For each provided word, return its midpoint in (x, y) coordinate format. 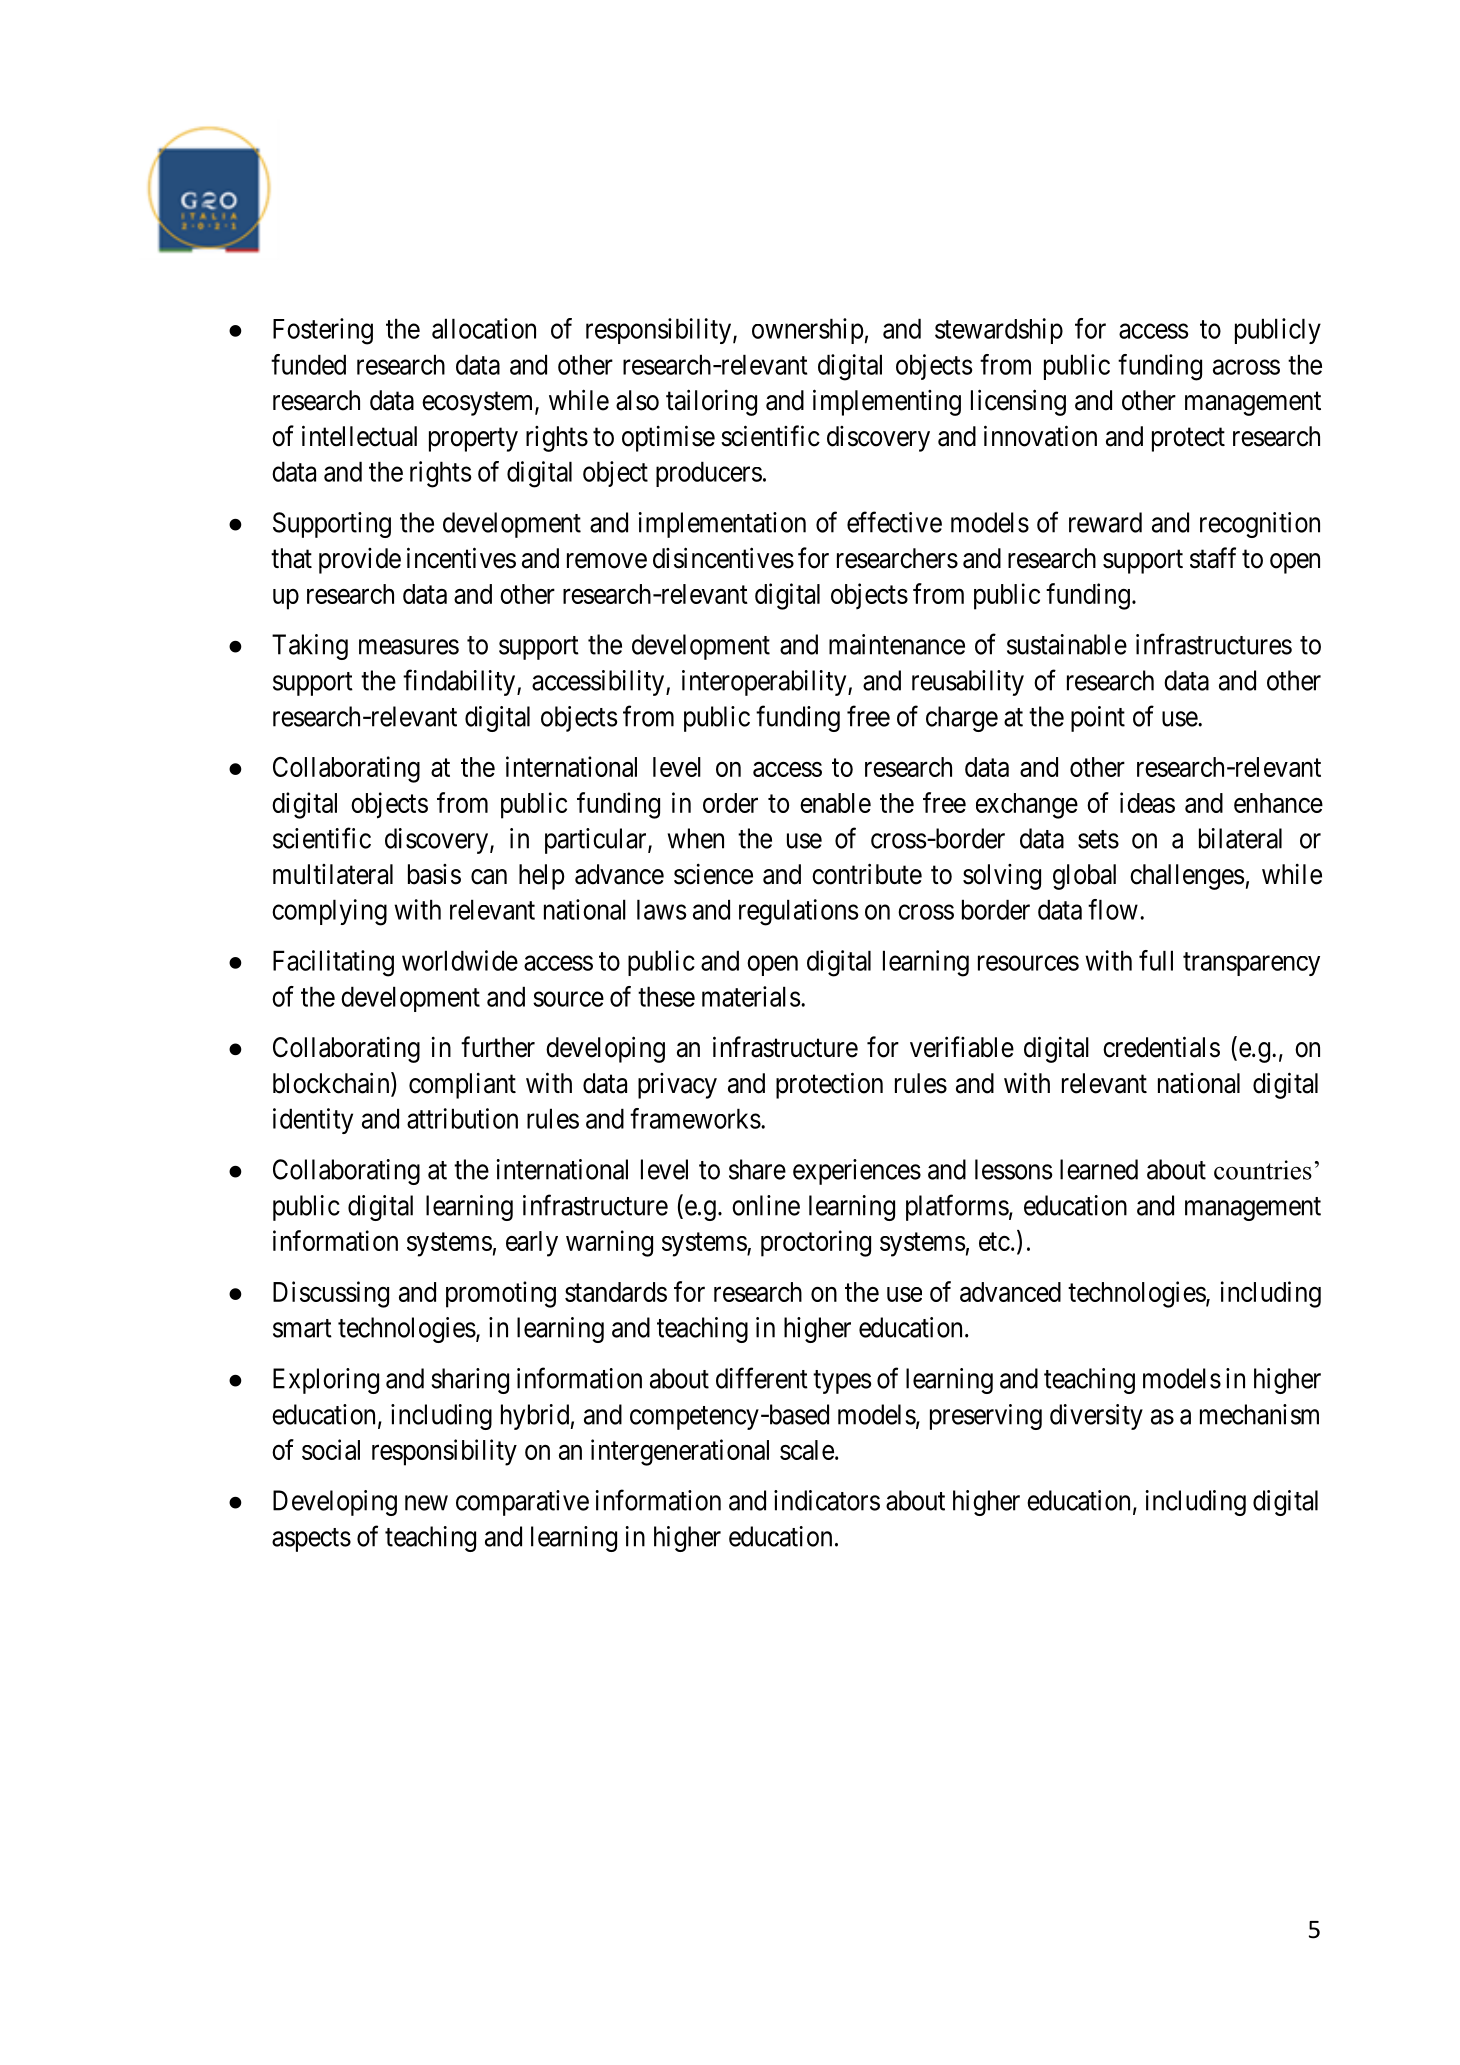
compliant (462, 1086)
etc (994, 1242)
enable (835, 803)
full (1156, 960)
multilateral (333, 874)
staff (1213, 558)
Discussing (331, 1294)
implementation (722, 525)
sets (1098, 839)
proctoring (816, 1243)
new (426, 1503)
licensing (1018, 402)
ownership (808, 331)
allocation (484, 328)
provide (360, 561)
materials (751, 996)
